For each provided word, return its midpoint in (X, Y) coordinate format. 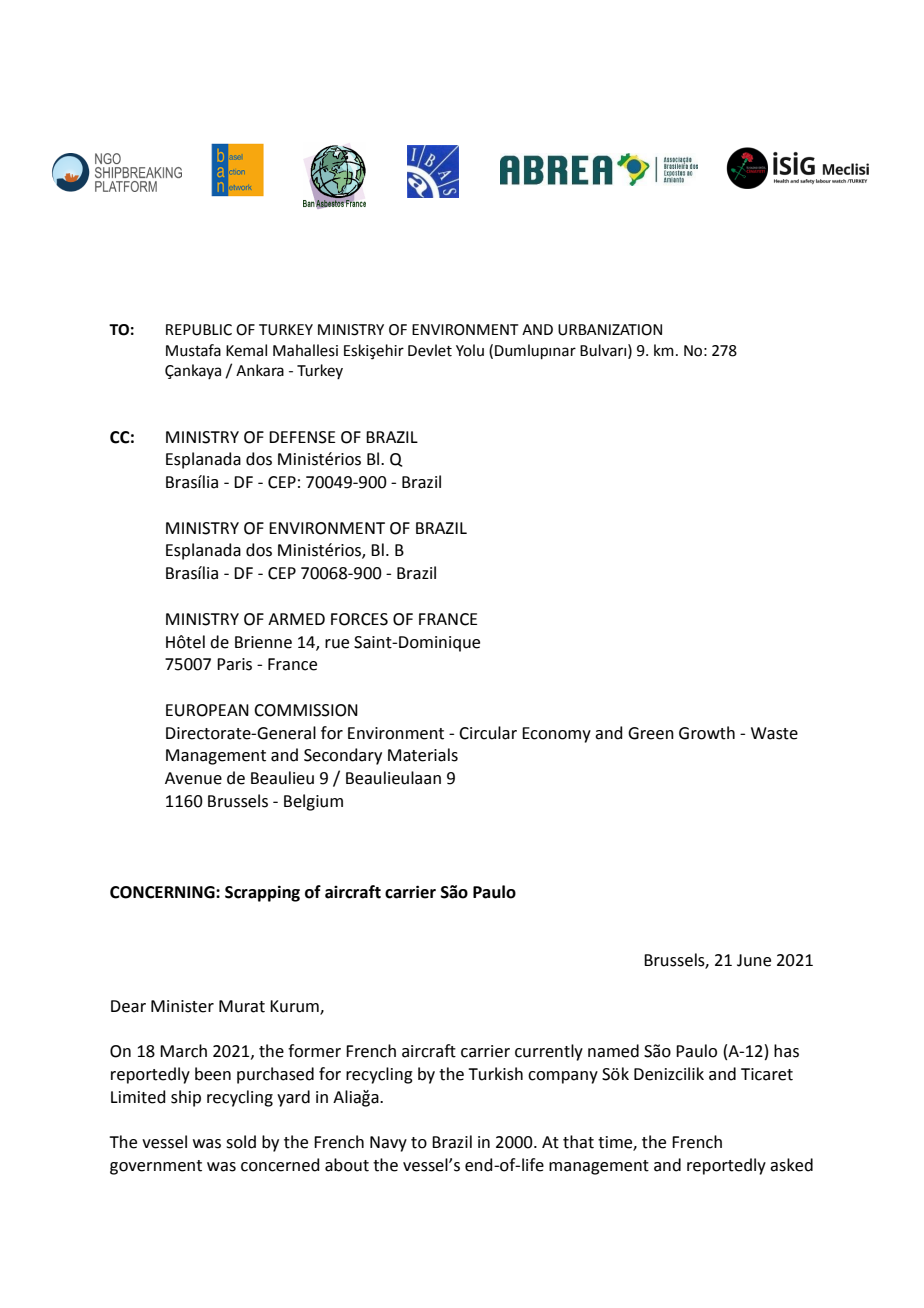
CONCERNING (163, 892)
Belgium (313, 802)
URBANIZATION (610, 330)
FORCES (359, 619)
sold (241, 1142)
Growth (707, 733)
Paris (234, 664)
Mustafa (193, 350)
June (754, 960)
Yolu (470, 350)
